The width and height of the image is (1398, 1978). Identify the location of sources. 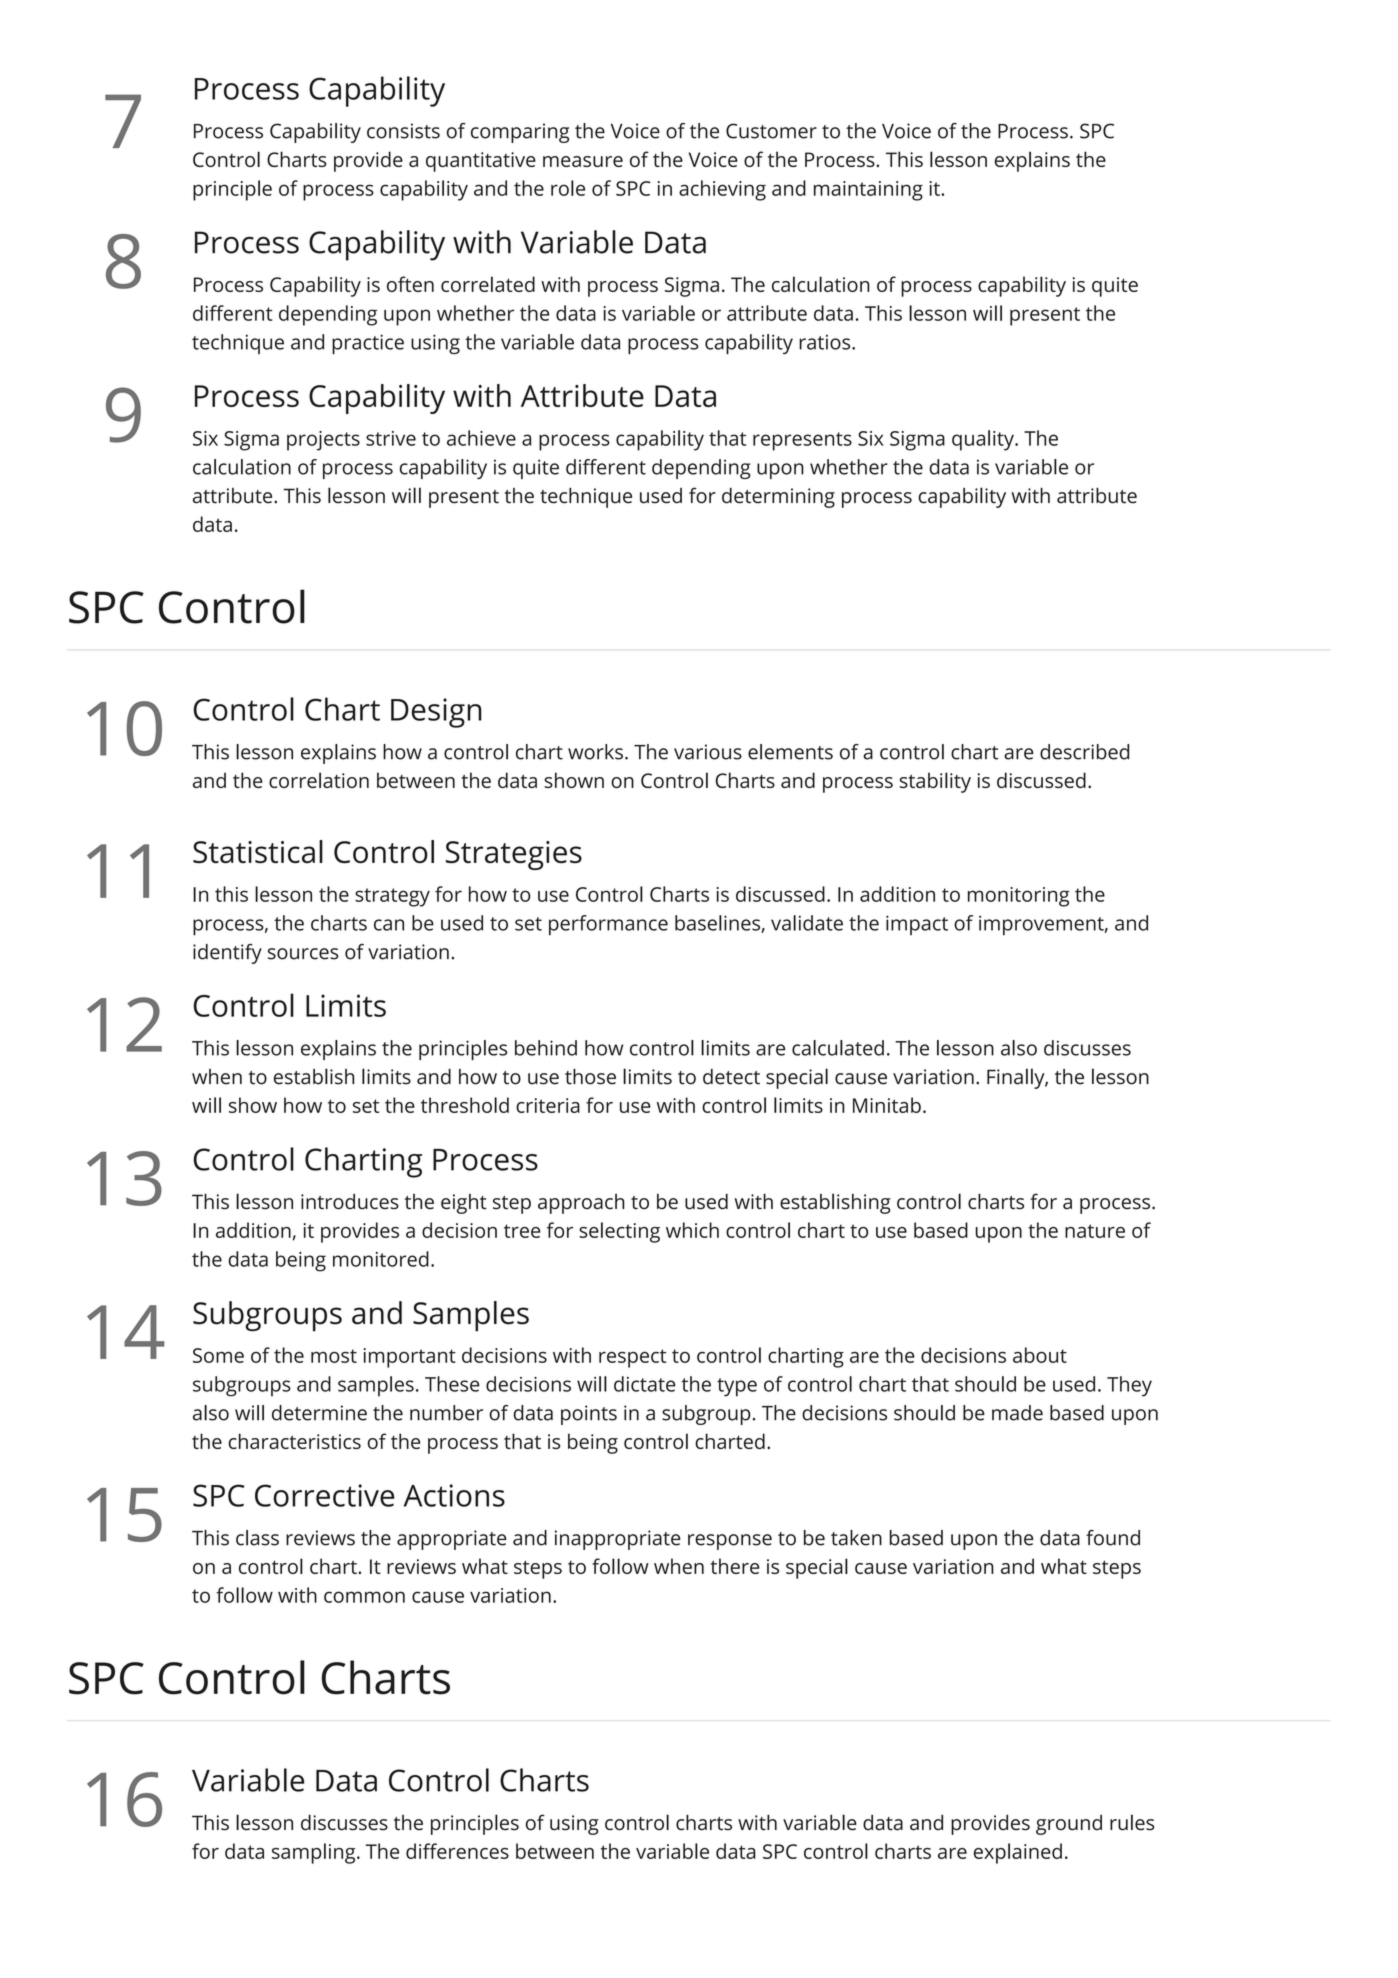
(303, 954).
